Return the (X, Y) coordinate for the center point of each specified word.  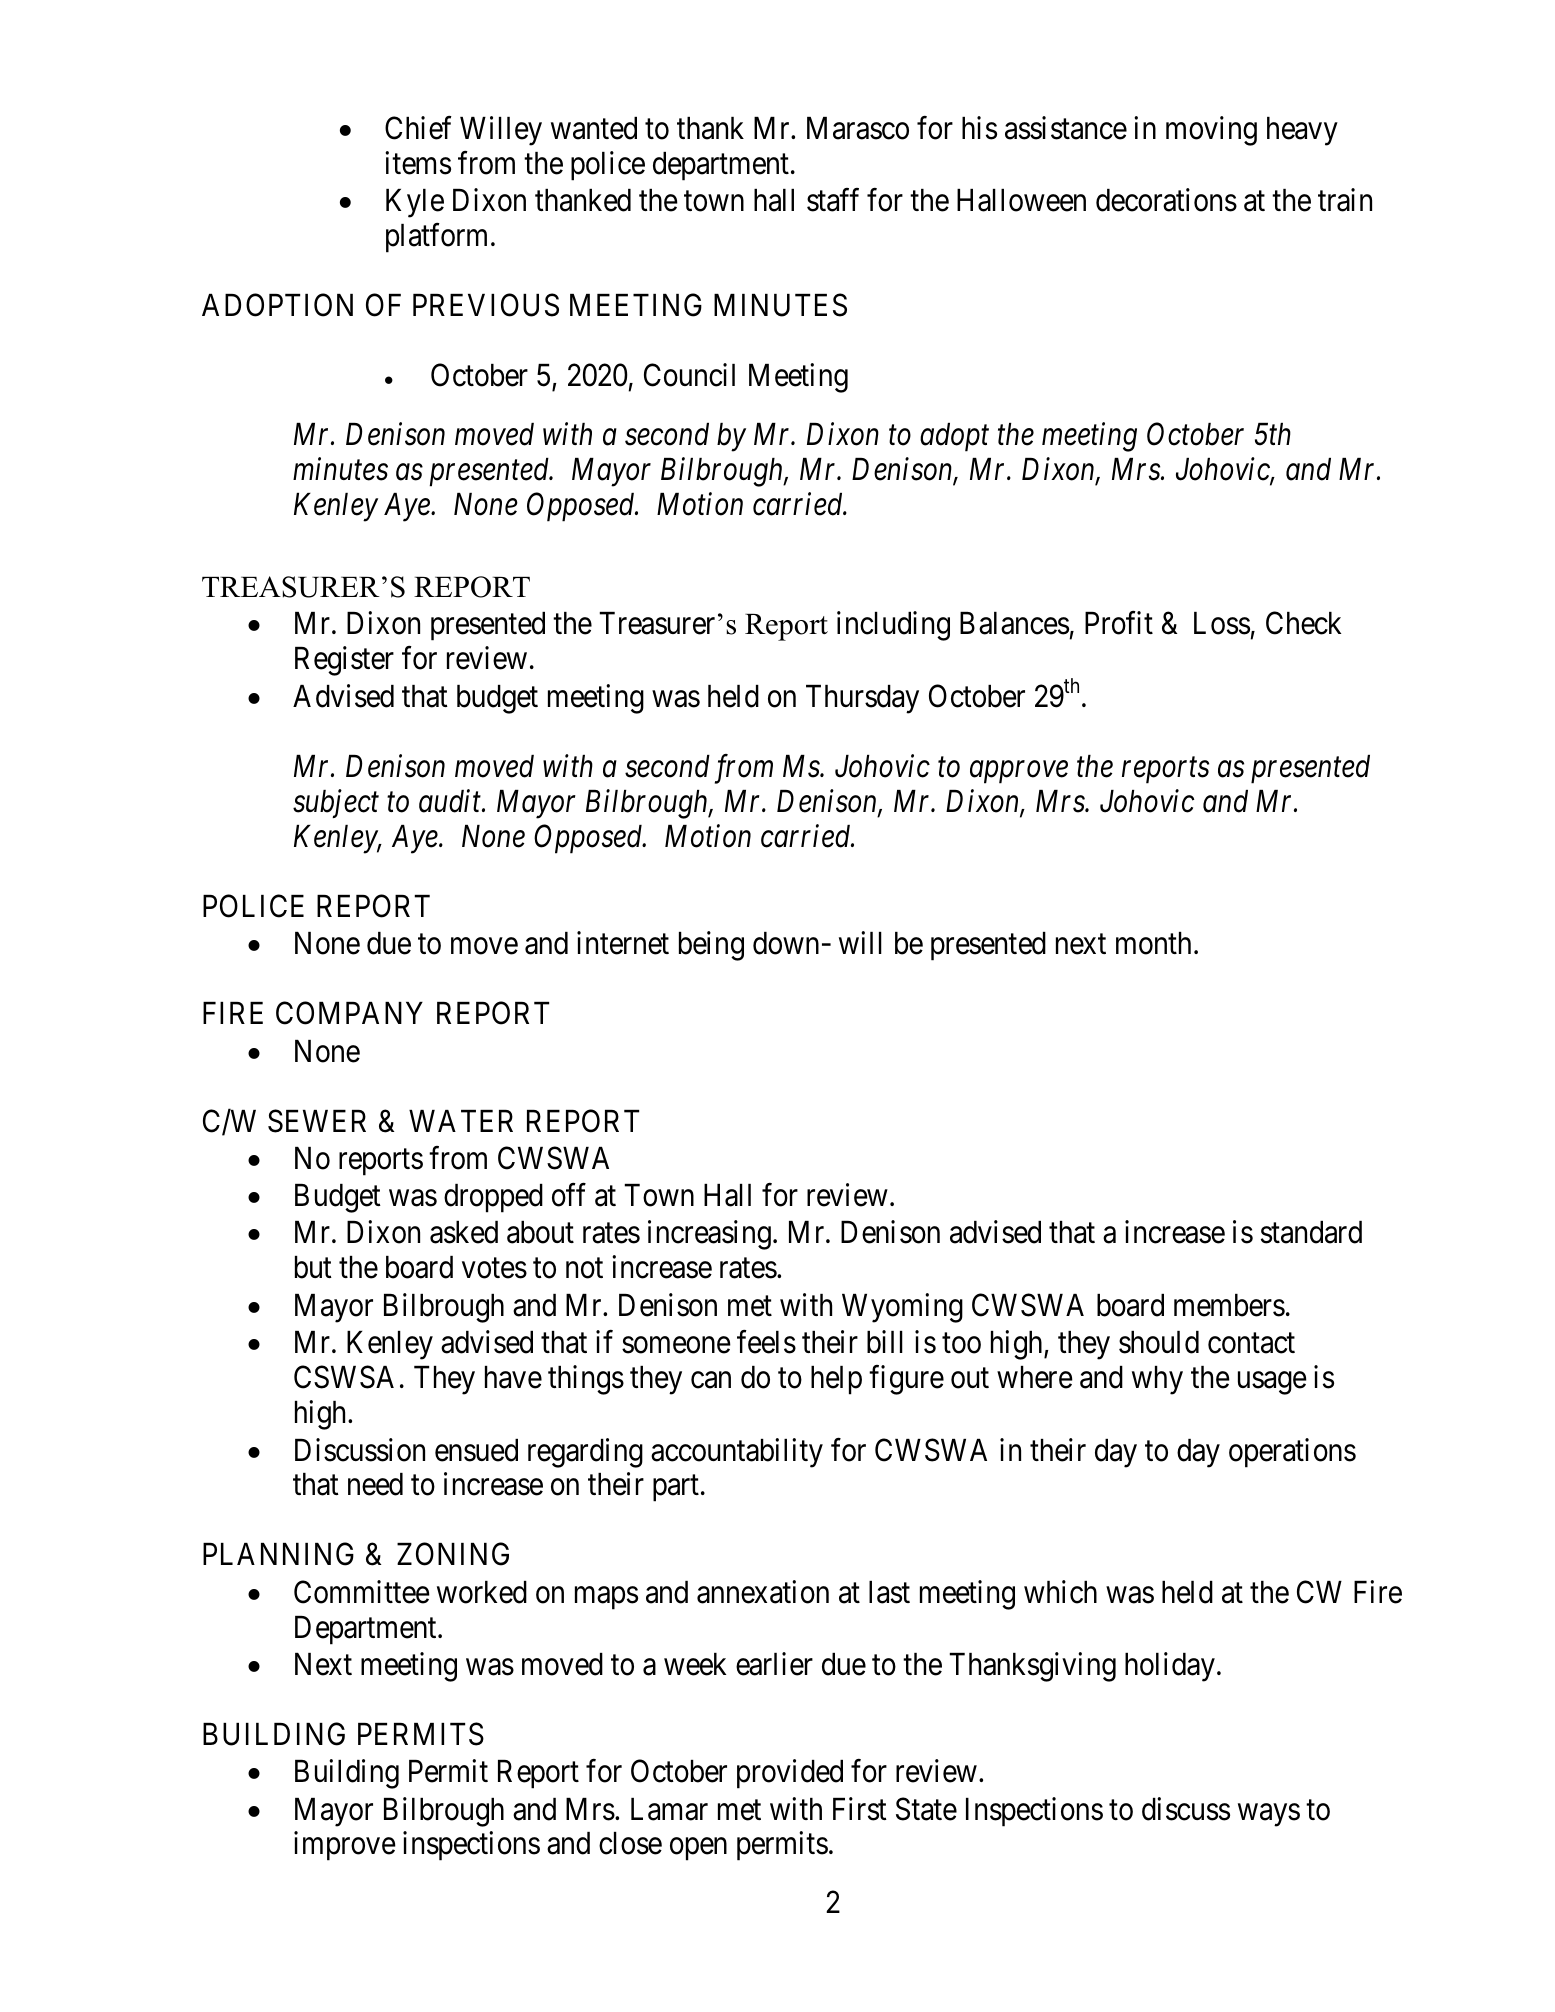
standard (1311, 1232)
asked (464, 1232)
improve (345, 1846)
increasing (709, 1235)
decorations (1166, 200)
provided (790, 1774)
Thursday (862, 699)
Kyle (415, 203)
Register (344, 661)
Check (1303, 623)
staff (833, 200)
